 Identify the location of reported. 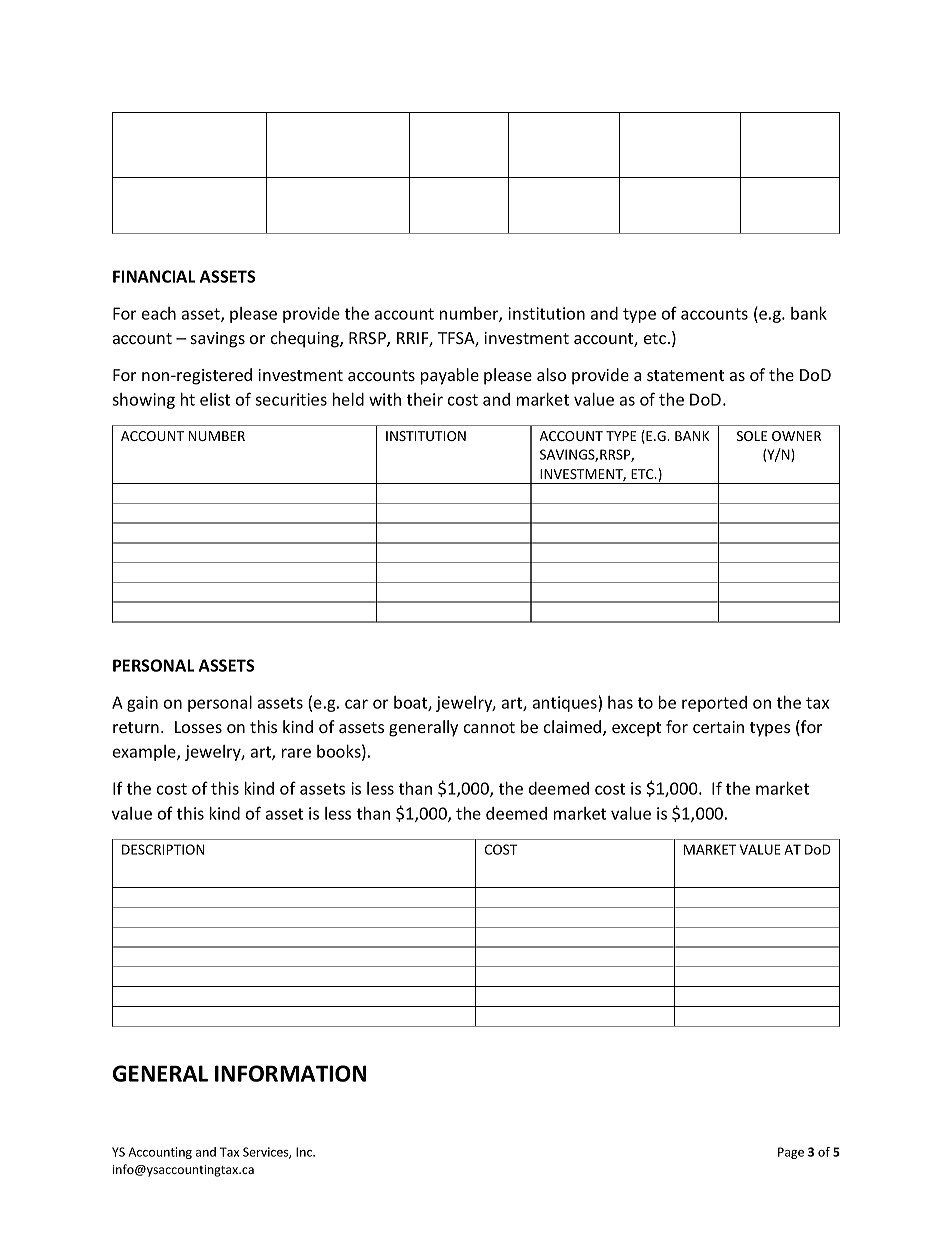
(714, 704).
